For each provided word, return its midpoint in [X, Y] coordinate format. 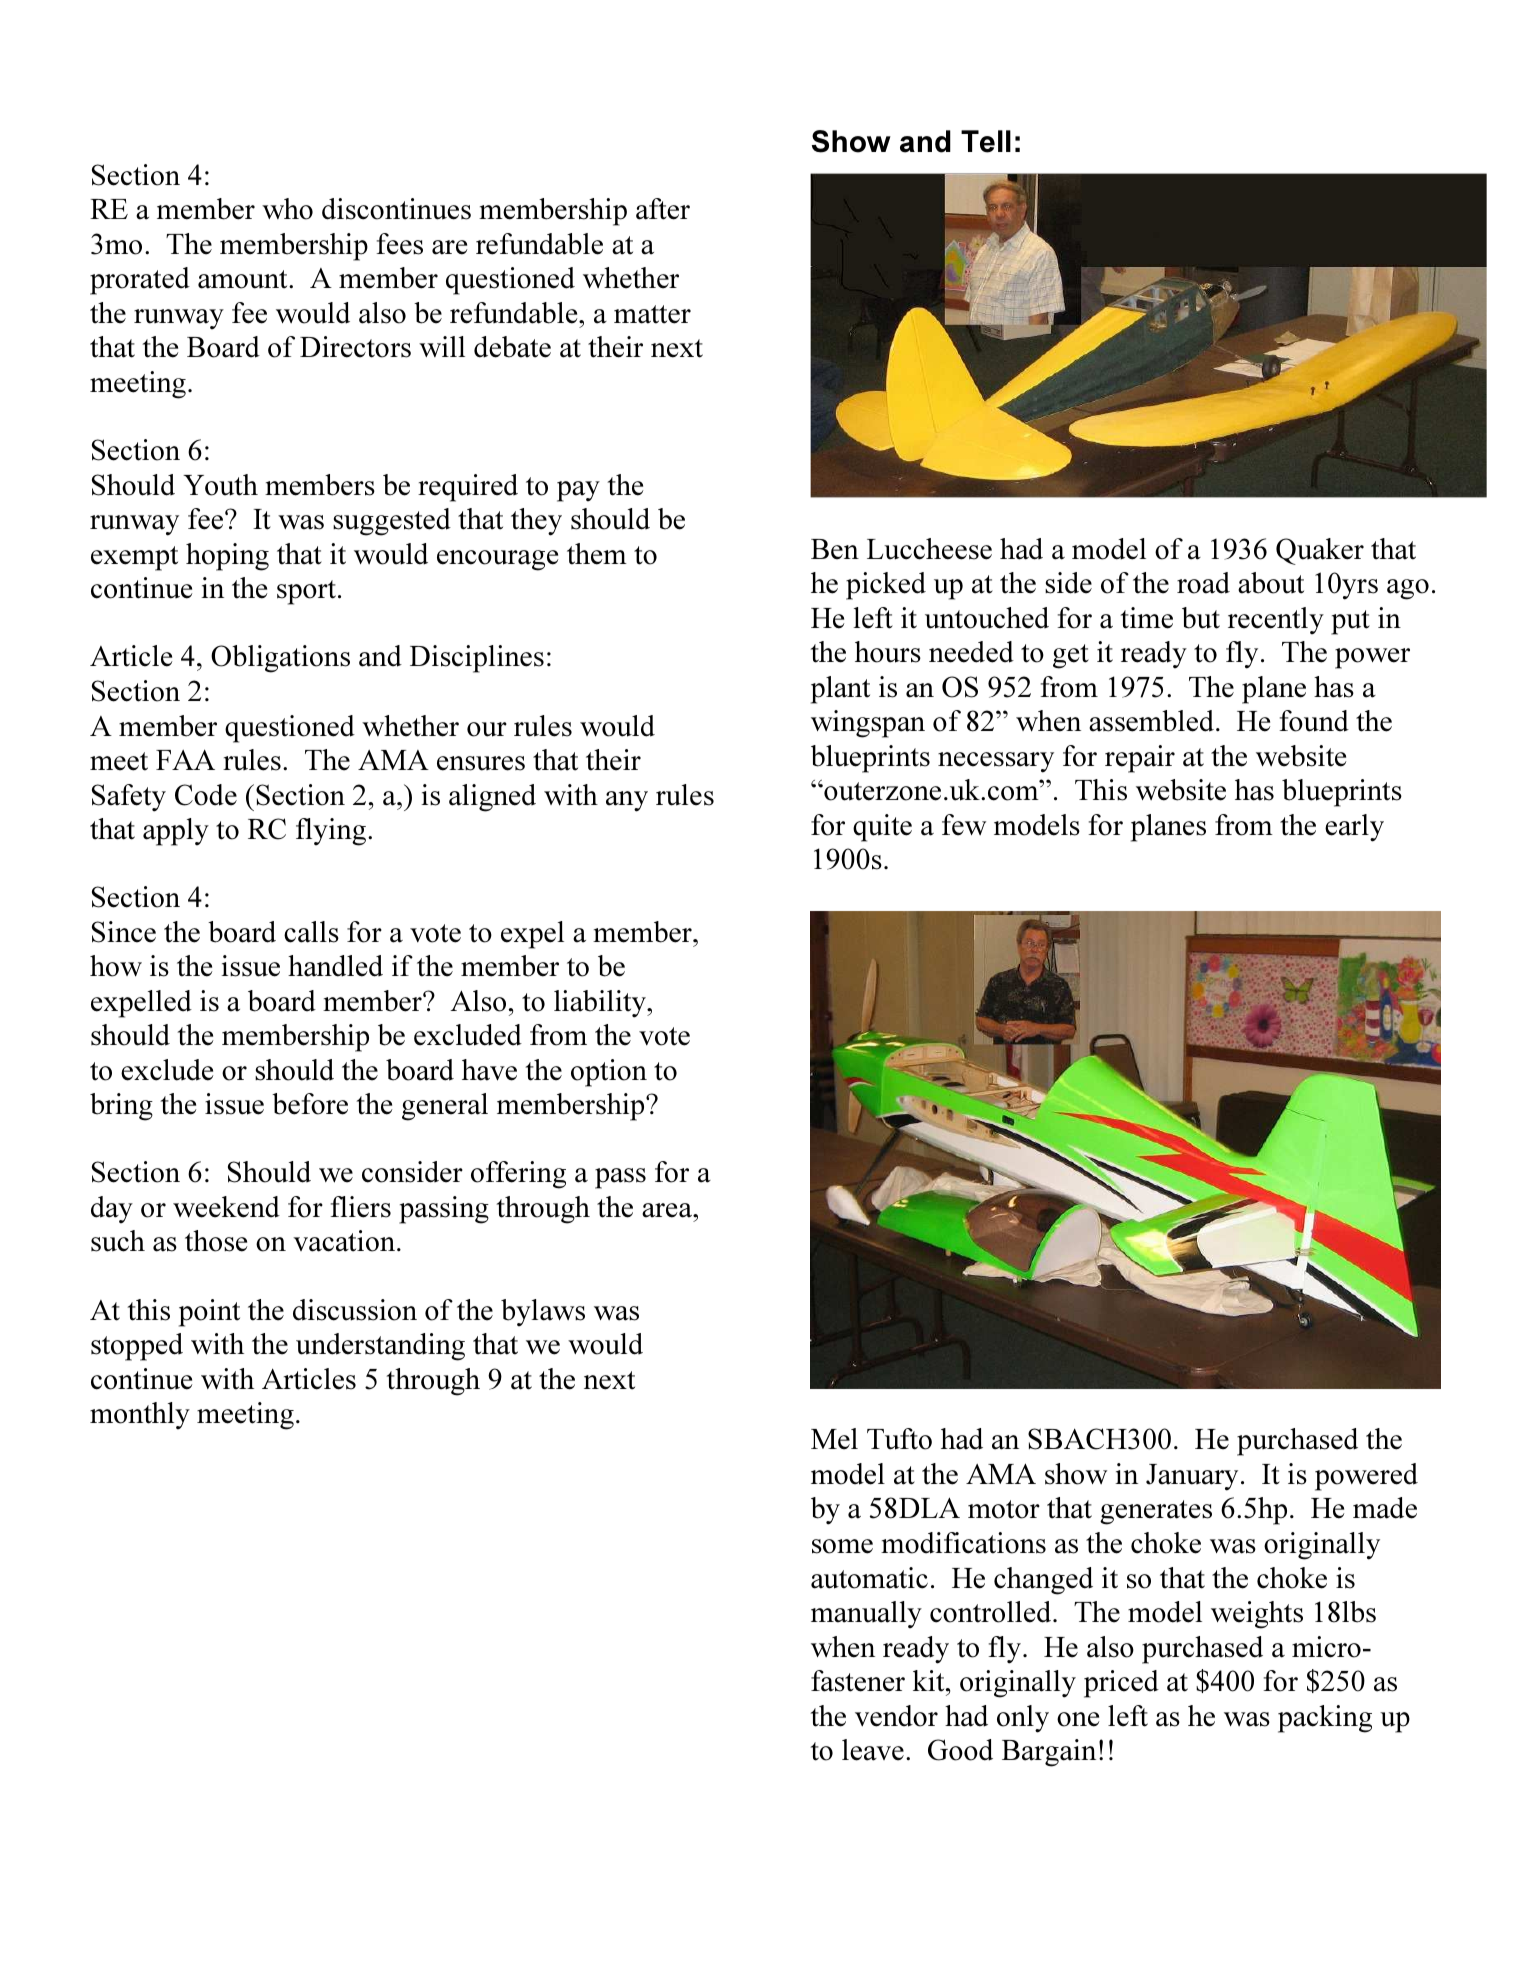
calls [311, 932]
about [1271, 583]
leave [873, 1750]
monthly [140, 1416]
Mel [834, 1439]
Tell [986, 141]
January [1192, 1477]
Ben [835, 549]
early [1354, 828]
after [663, 209]
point [209, 1313]
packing [1325, 1719]
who [287, 209]
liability [601, 1004]
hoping [227, 557]
